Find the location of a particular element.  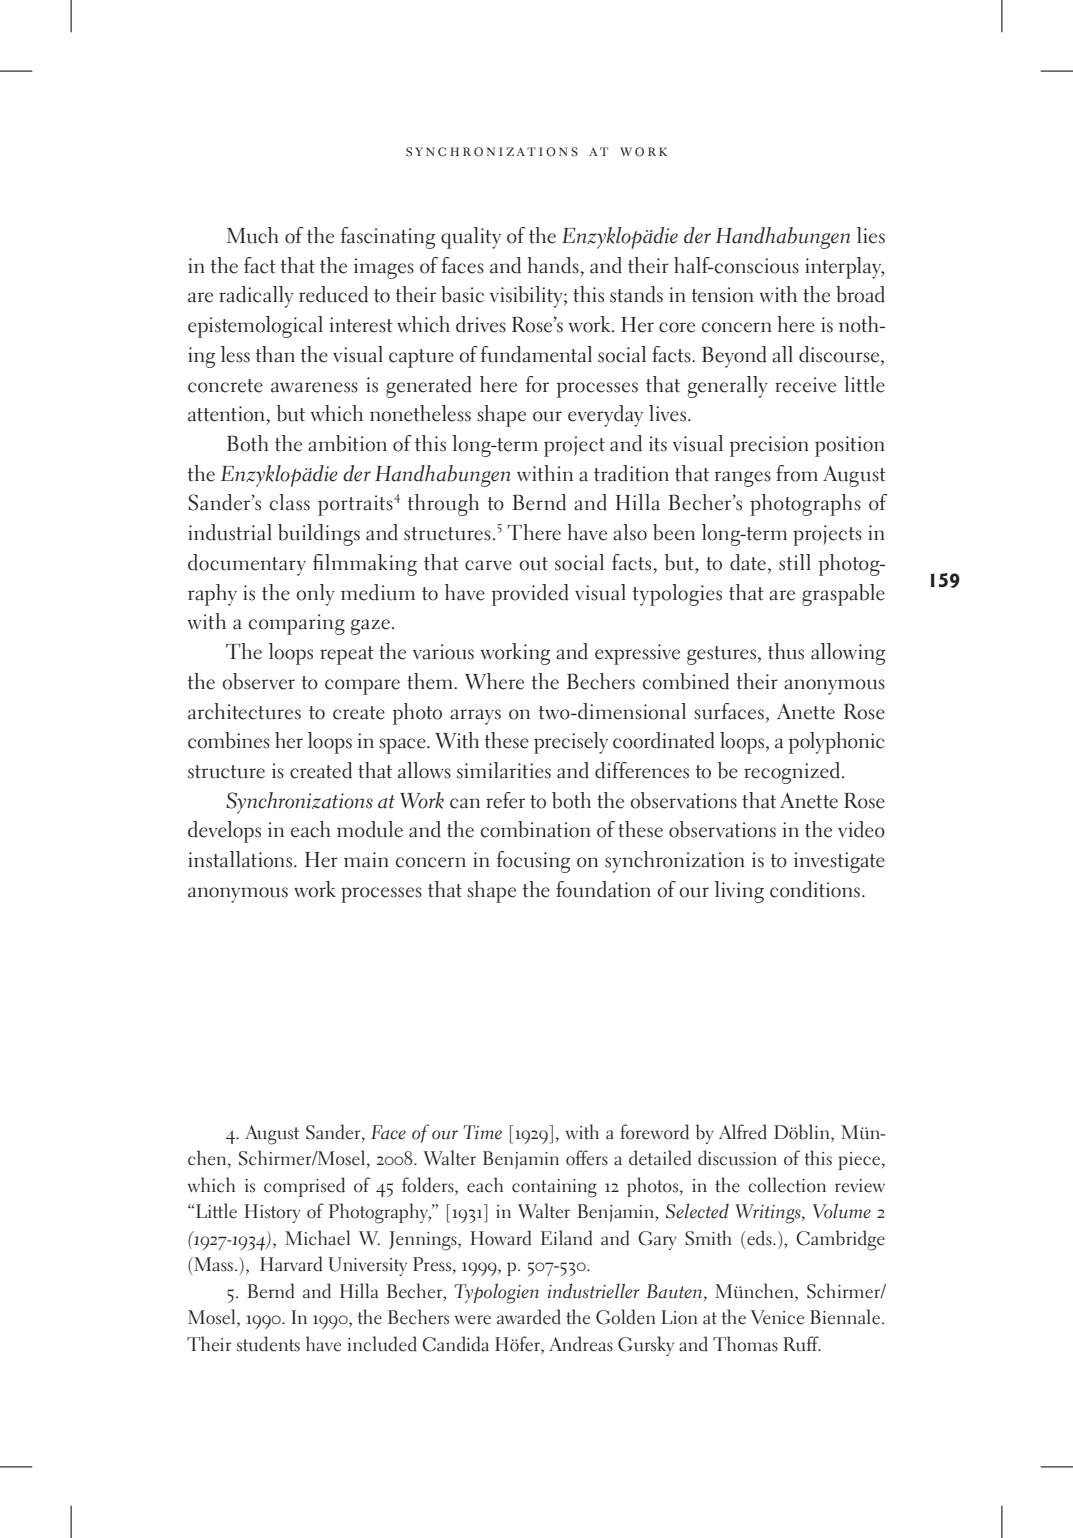

interplay is located at coordinates (844, 268).
